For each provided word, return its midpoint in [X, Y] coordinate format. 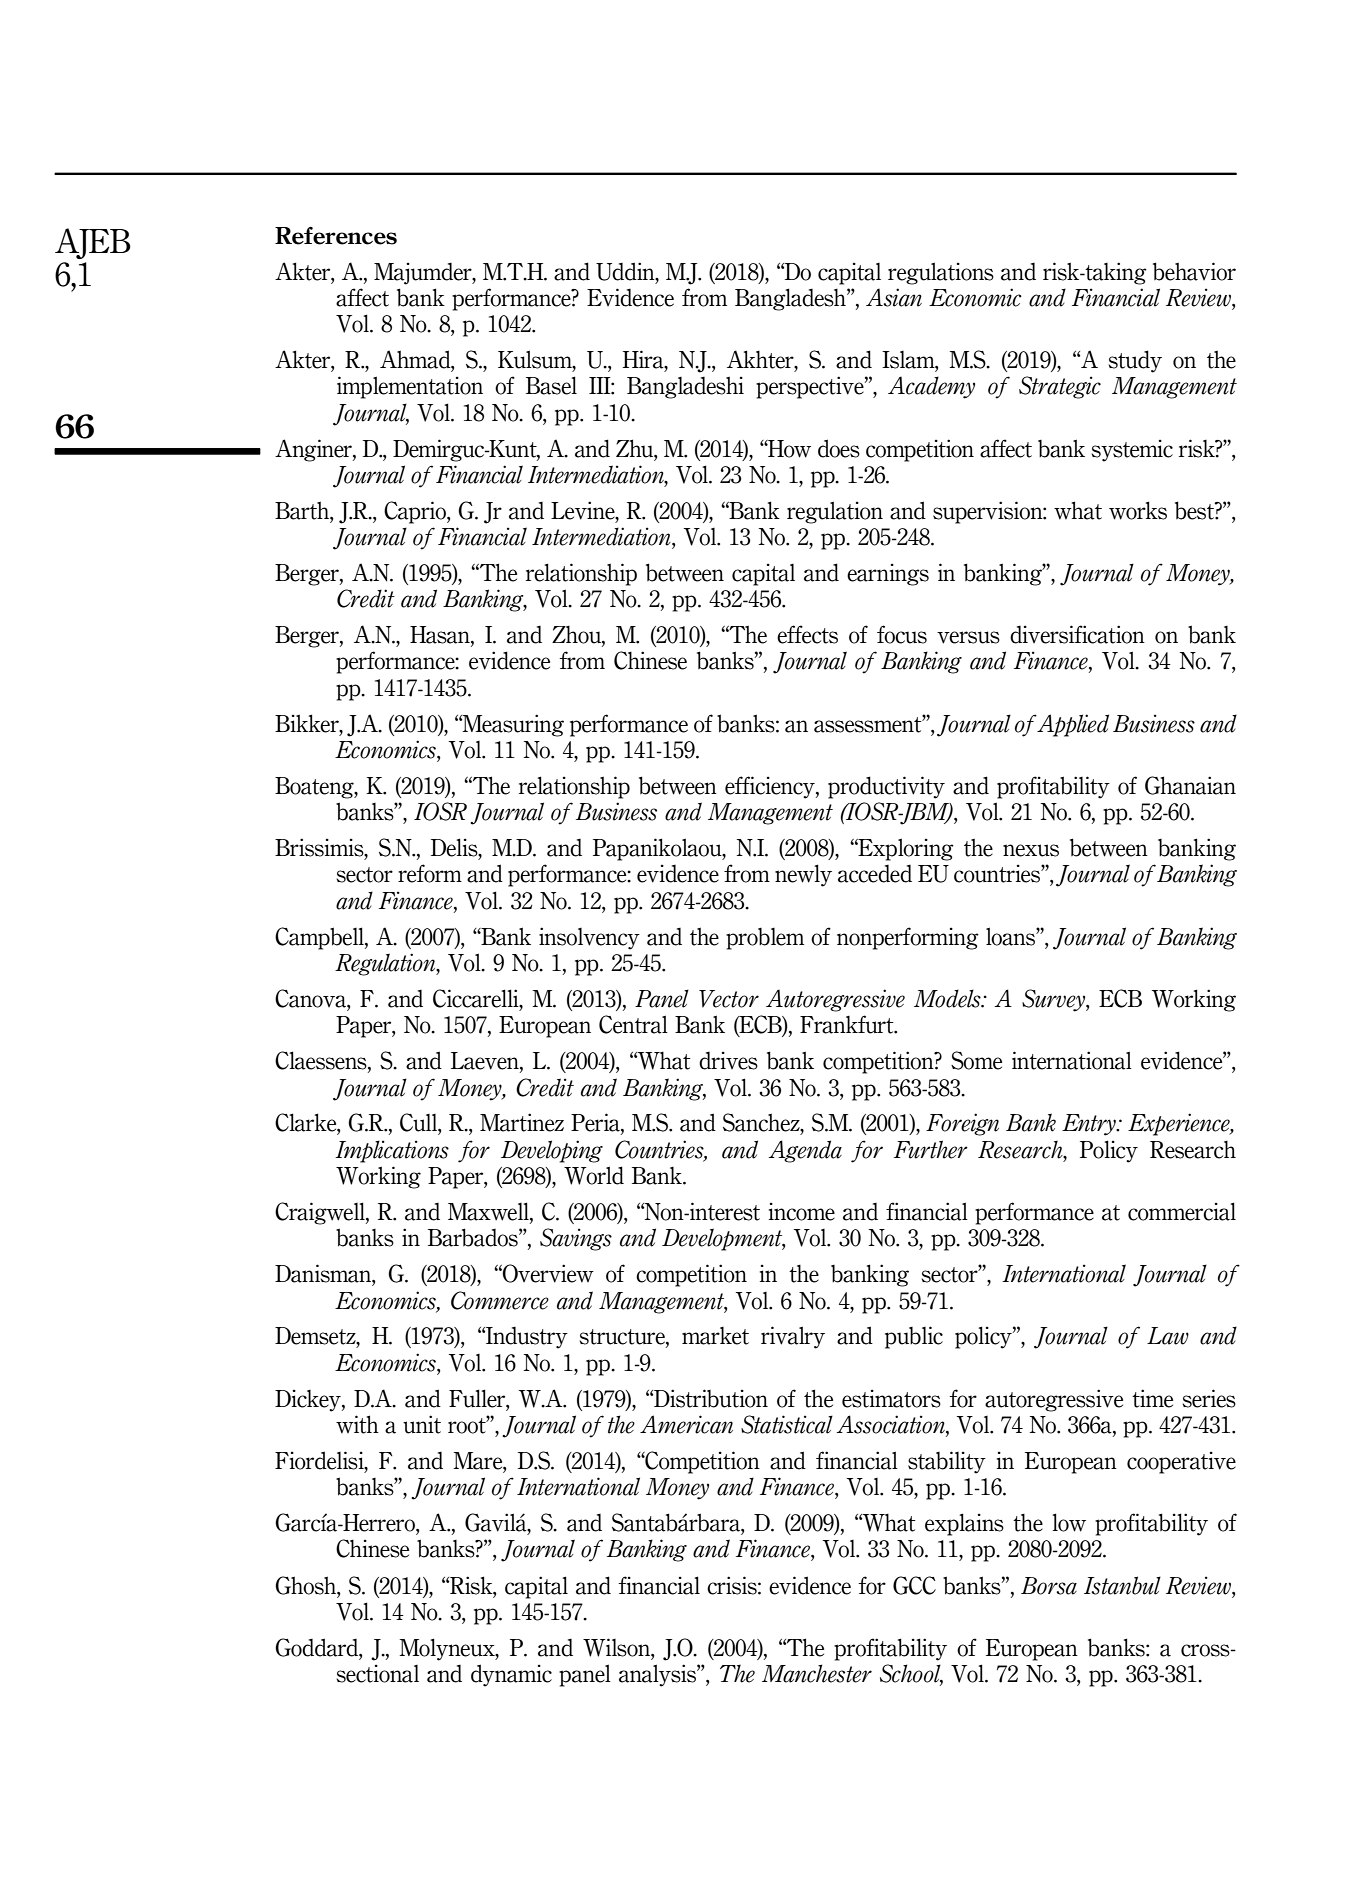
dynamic [511, 1675]
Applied [1073, 725]
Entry [1090, 1125]
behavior [1194, 271]
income [802, 1212]
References [336, 236]
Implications [392, 1151]
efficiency [771, 787]
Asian [894, 297]
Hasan [441, 636]
